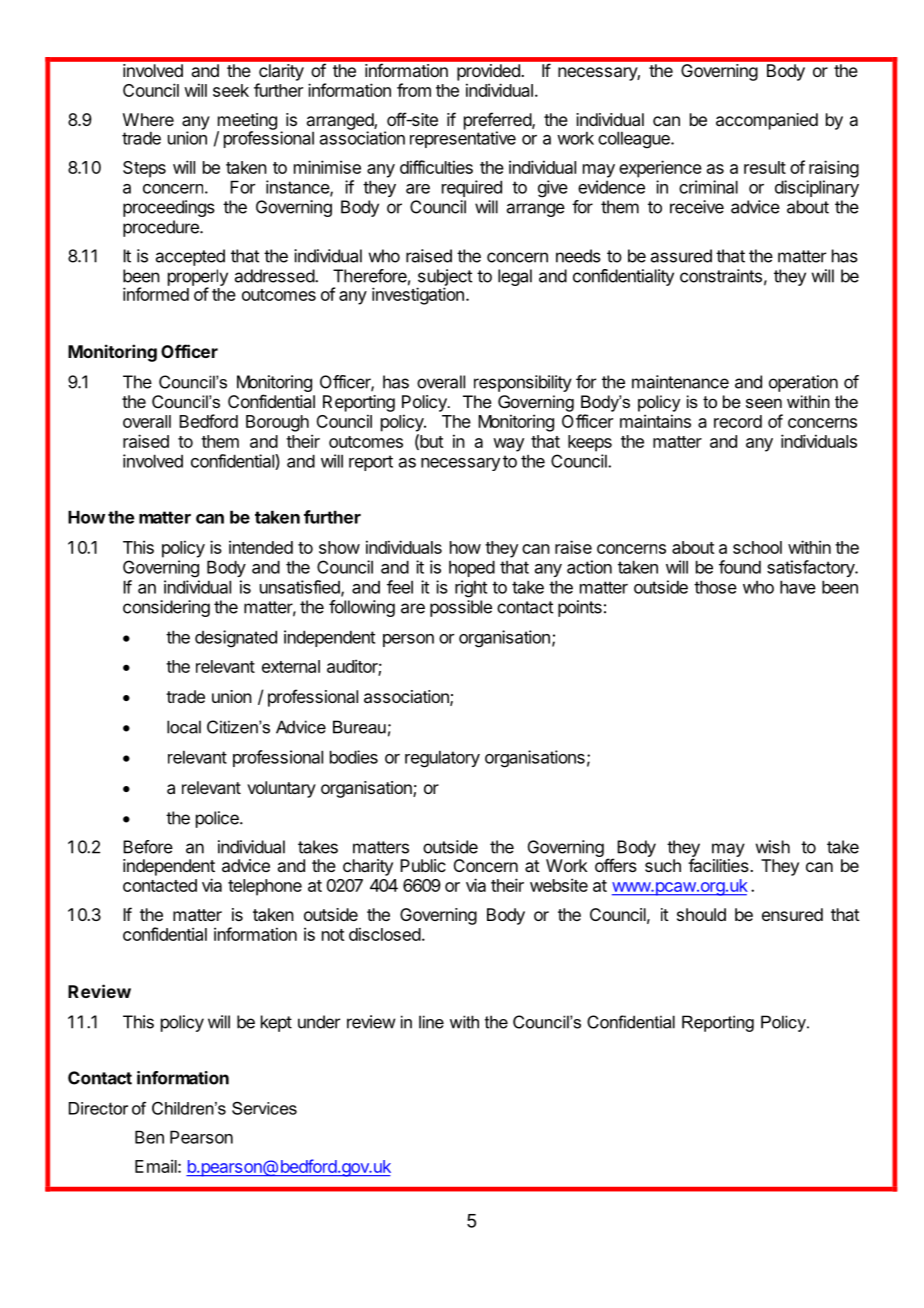  Describe the element at coordinates (431, 1022) in the screenshot. I see `line` at that location.
